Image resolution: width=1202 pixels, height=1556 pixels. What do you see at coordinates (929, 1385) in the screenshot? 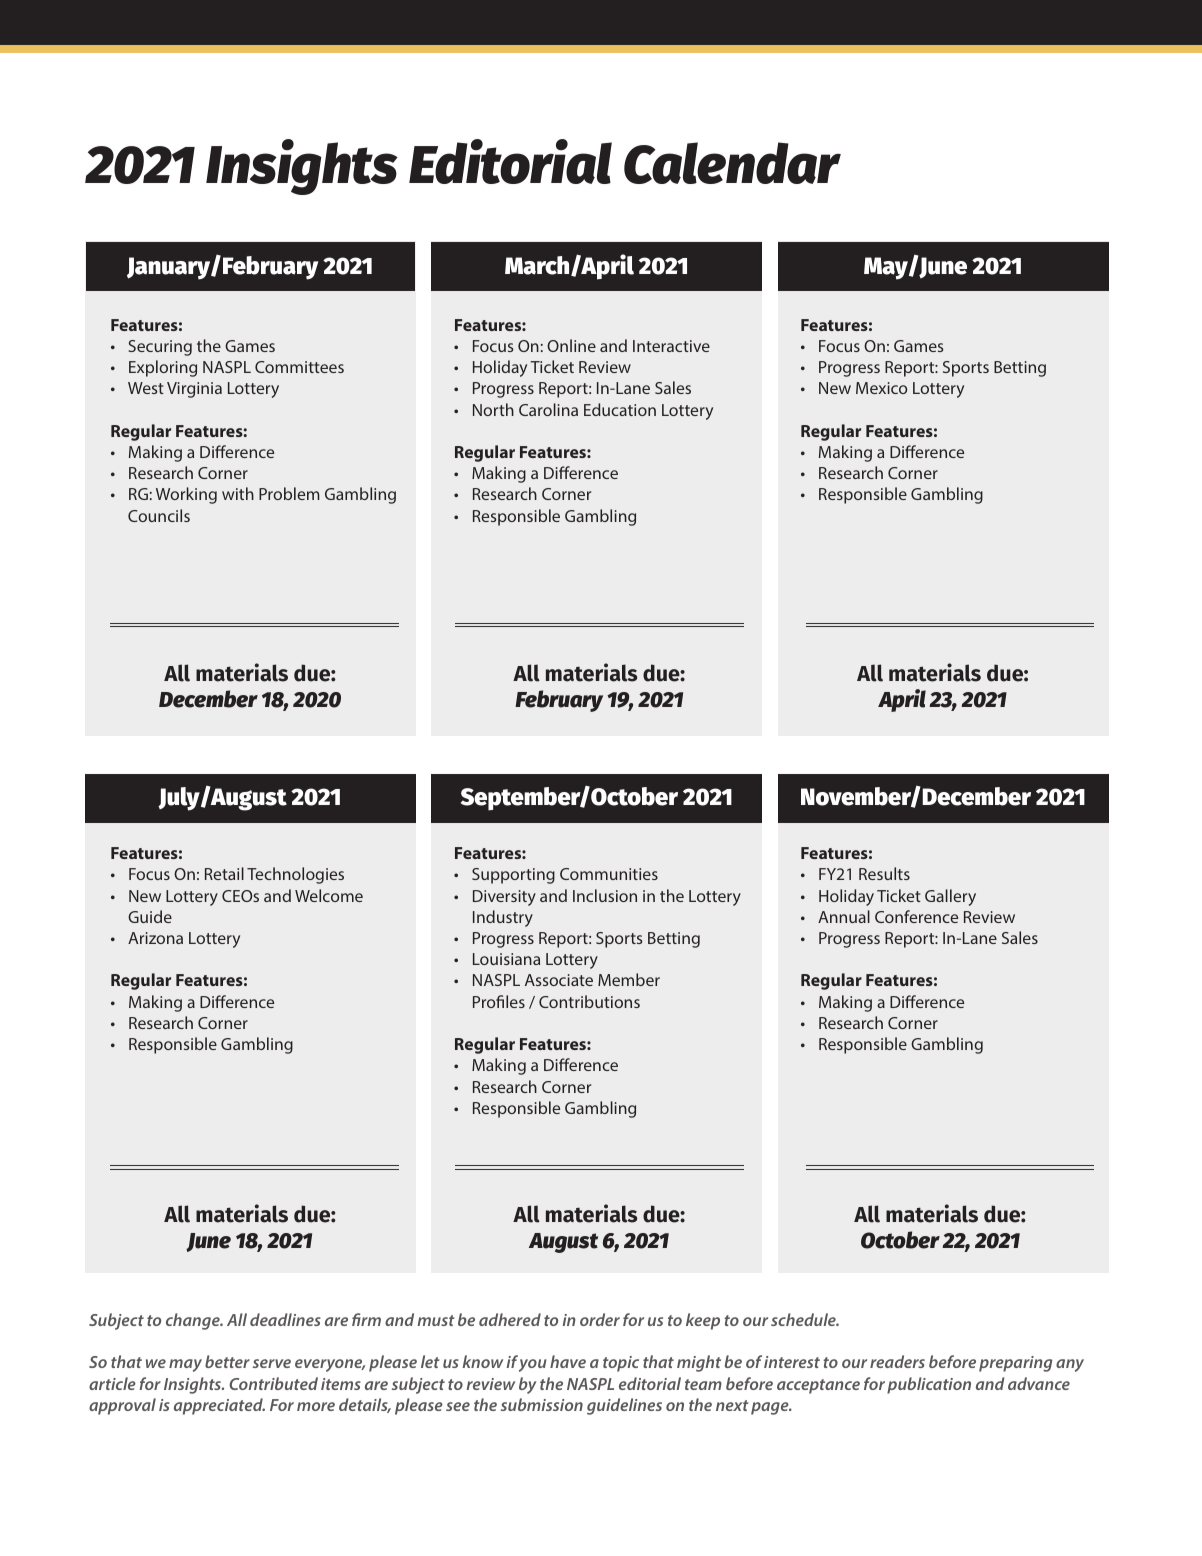
I see `publication` at bounding box center [929, 1385].
